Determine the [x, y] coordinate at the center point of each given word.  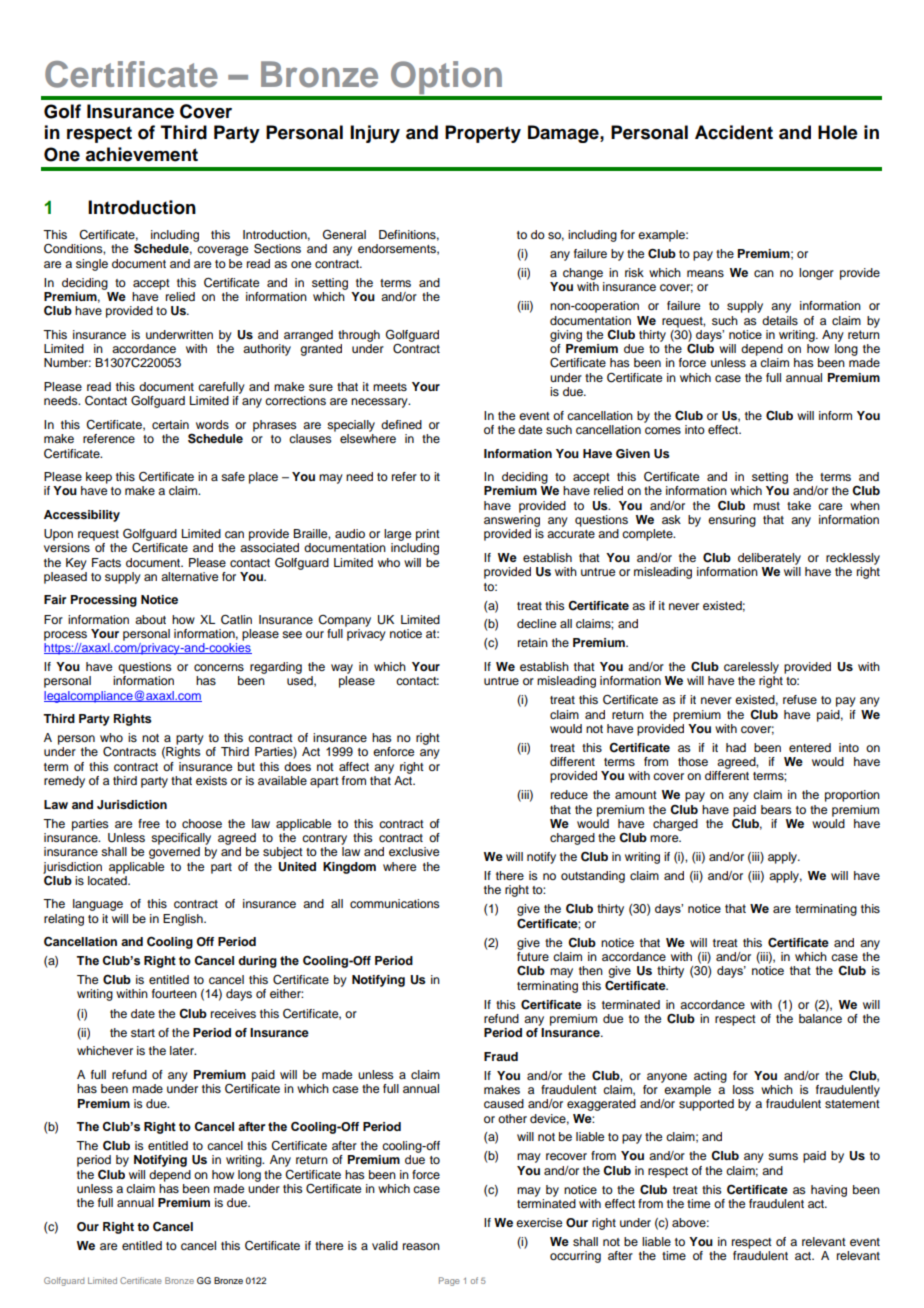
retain [533, 642]
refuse [800, 699]
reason [421, 1246]
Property [483, 134]
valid [385, 1245]
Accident [734, 132]
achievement [141, 154]
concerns [219, 667]
